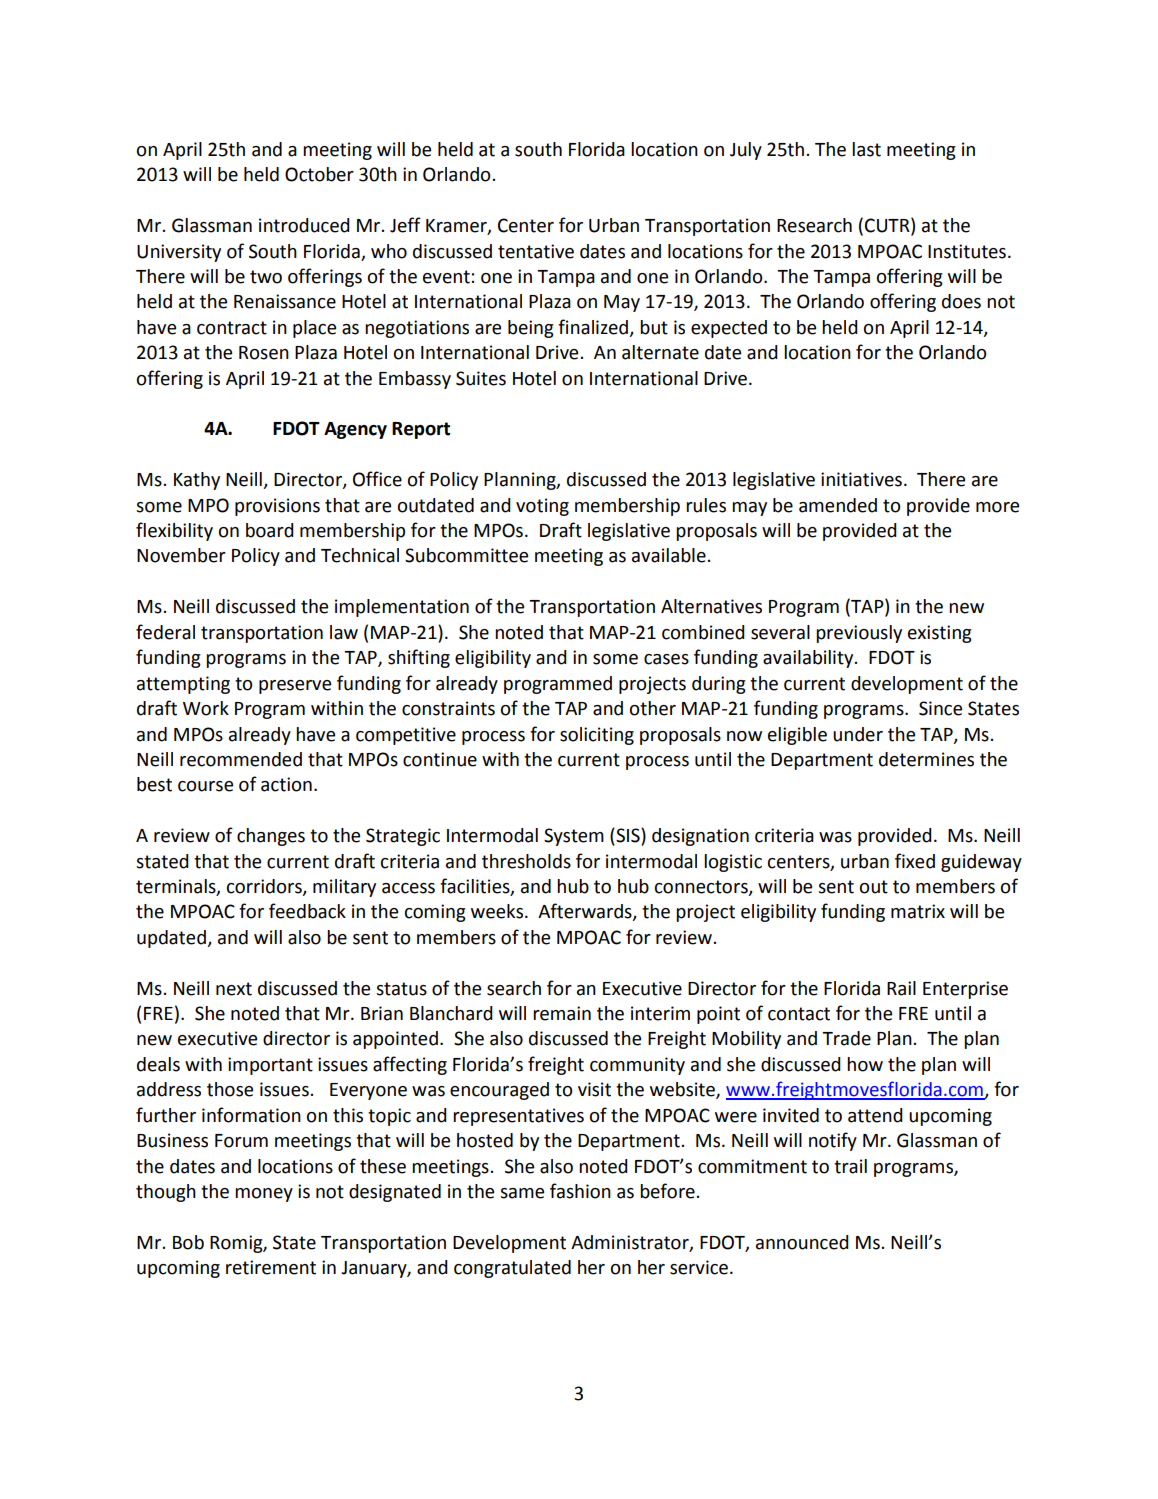 The image size is (1158, 1499). What do you see at coordinates (344, 632) in the document?
I see `law` at bounding box center [344, 632].
